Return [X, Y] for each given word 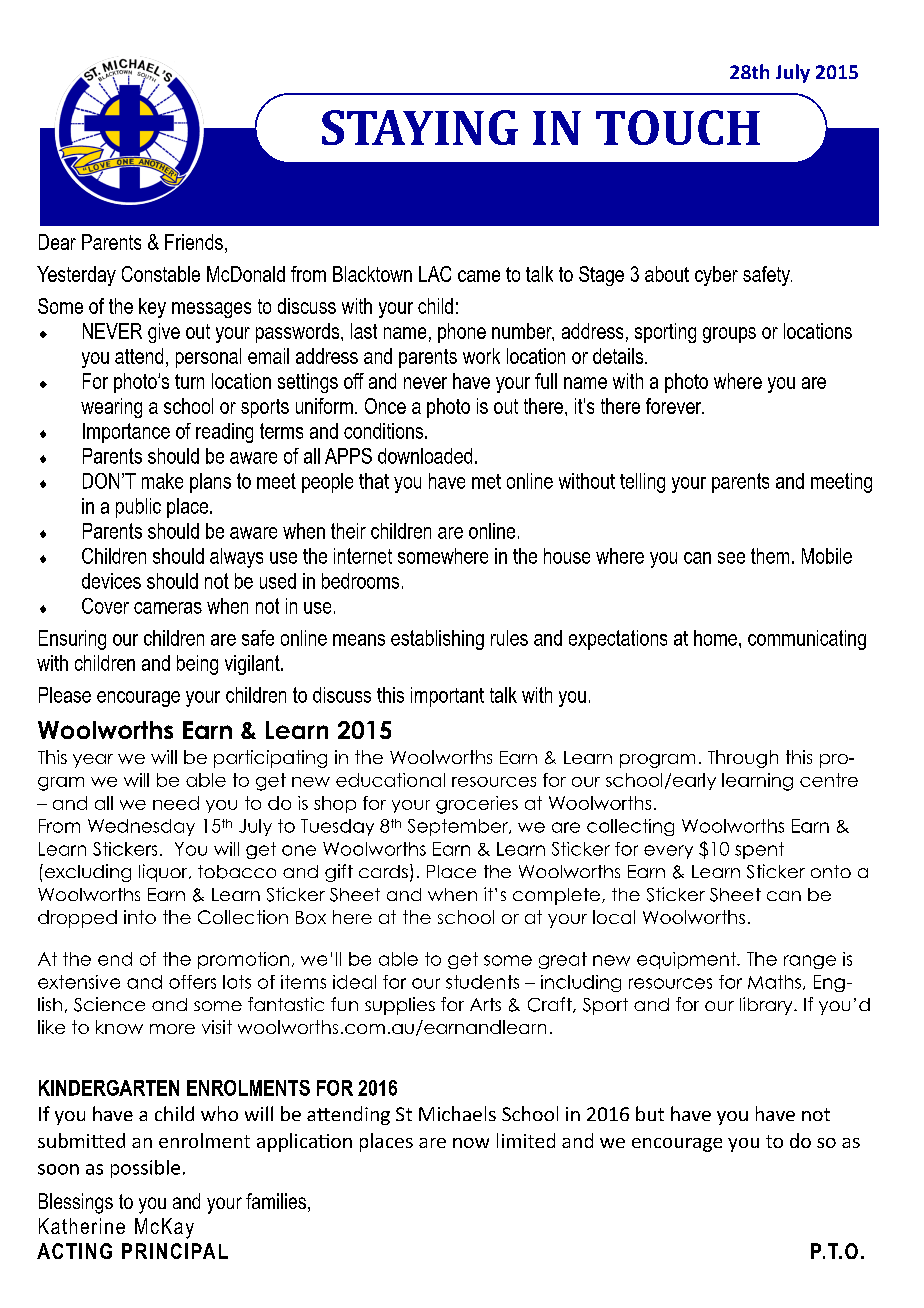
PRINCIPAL [175, 1251]
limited [526, 1140]
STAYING [420, 127]
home [715, 638]
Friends [194, 242]
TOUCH [678, 127]
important [447, 697]
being [197, 665]
